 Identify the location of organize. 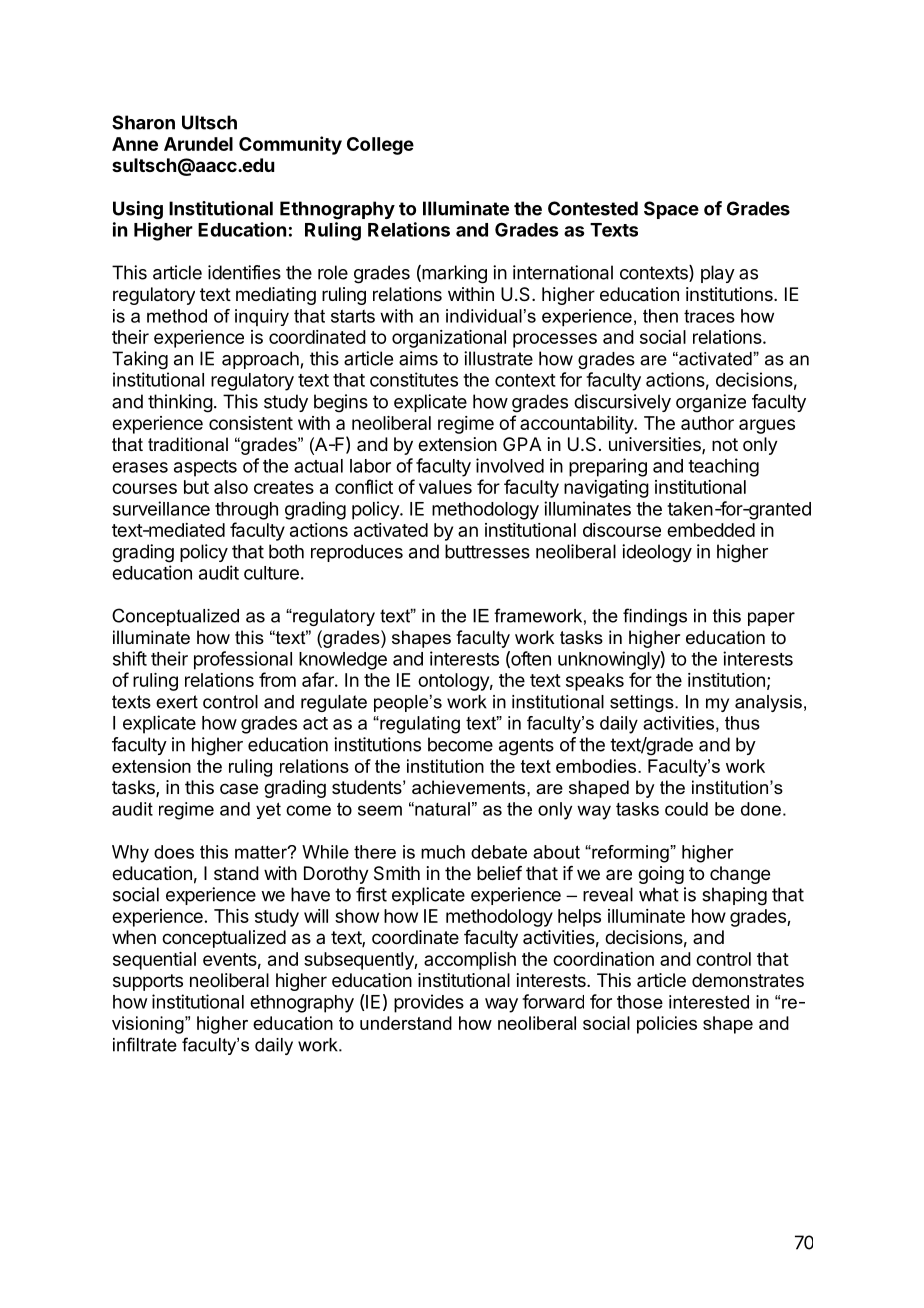
(711, 403).
